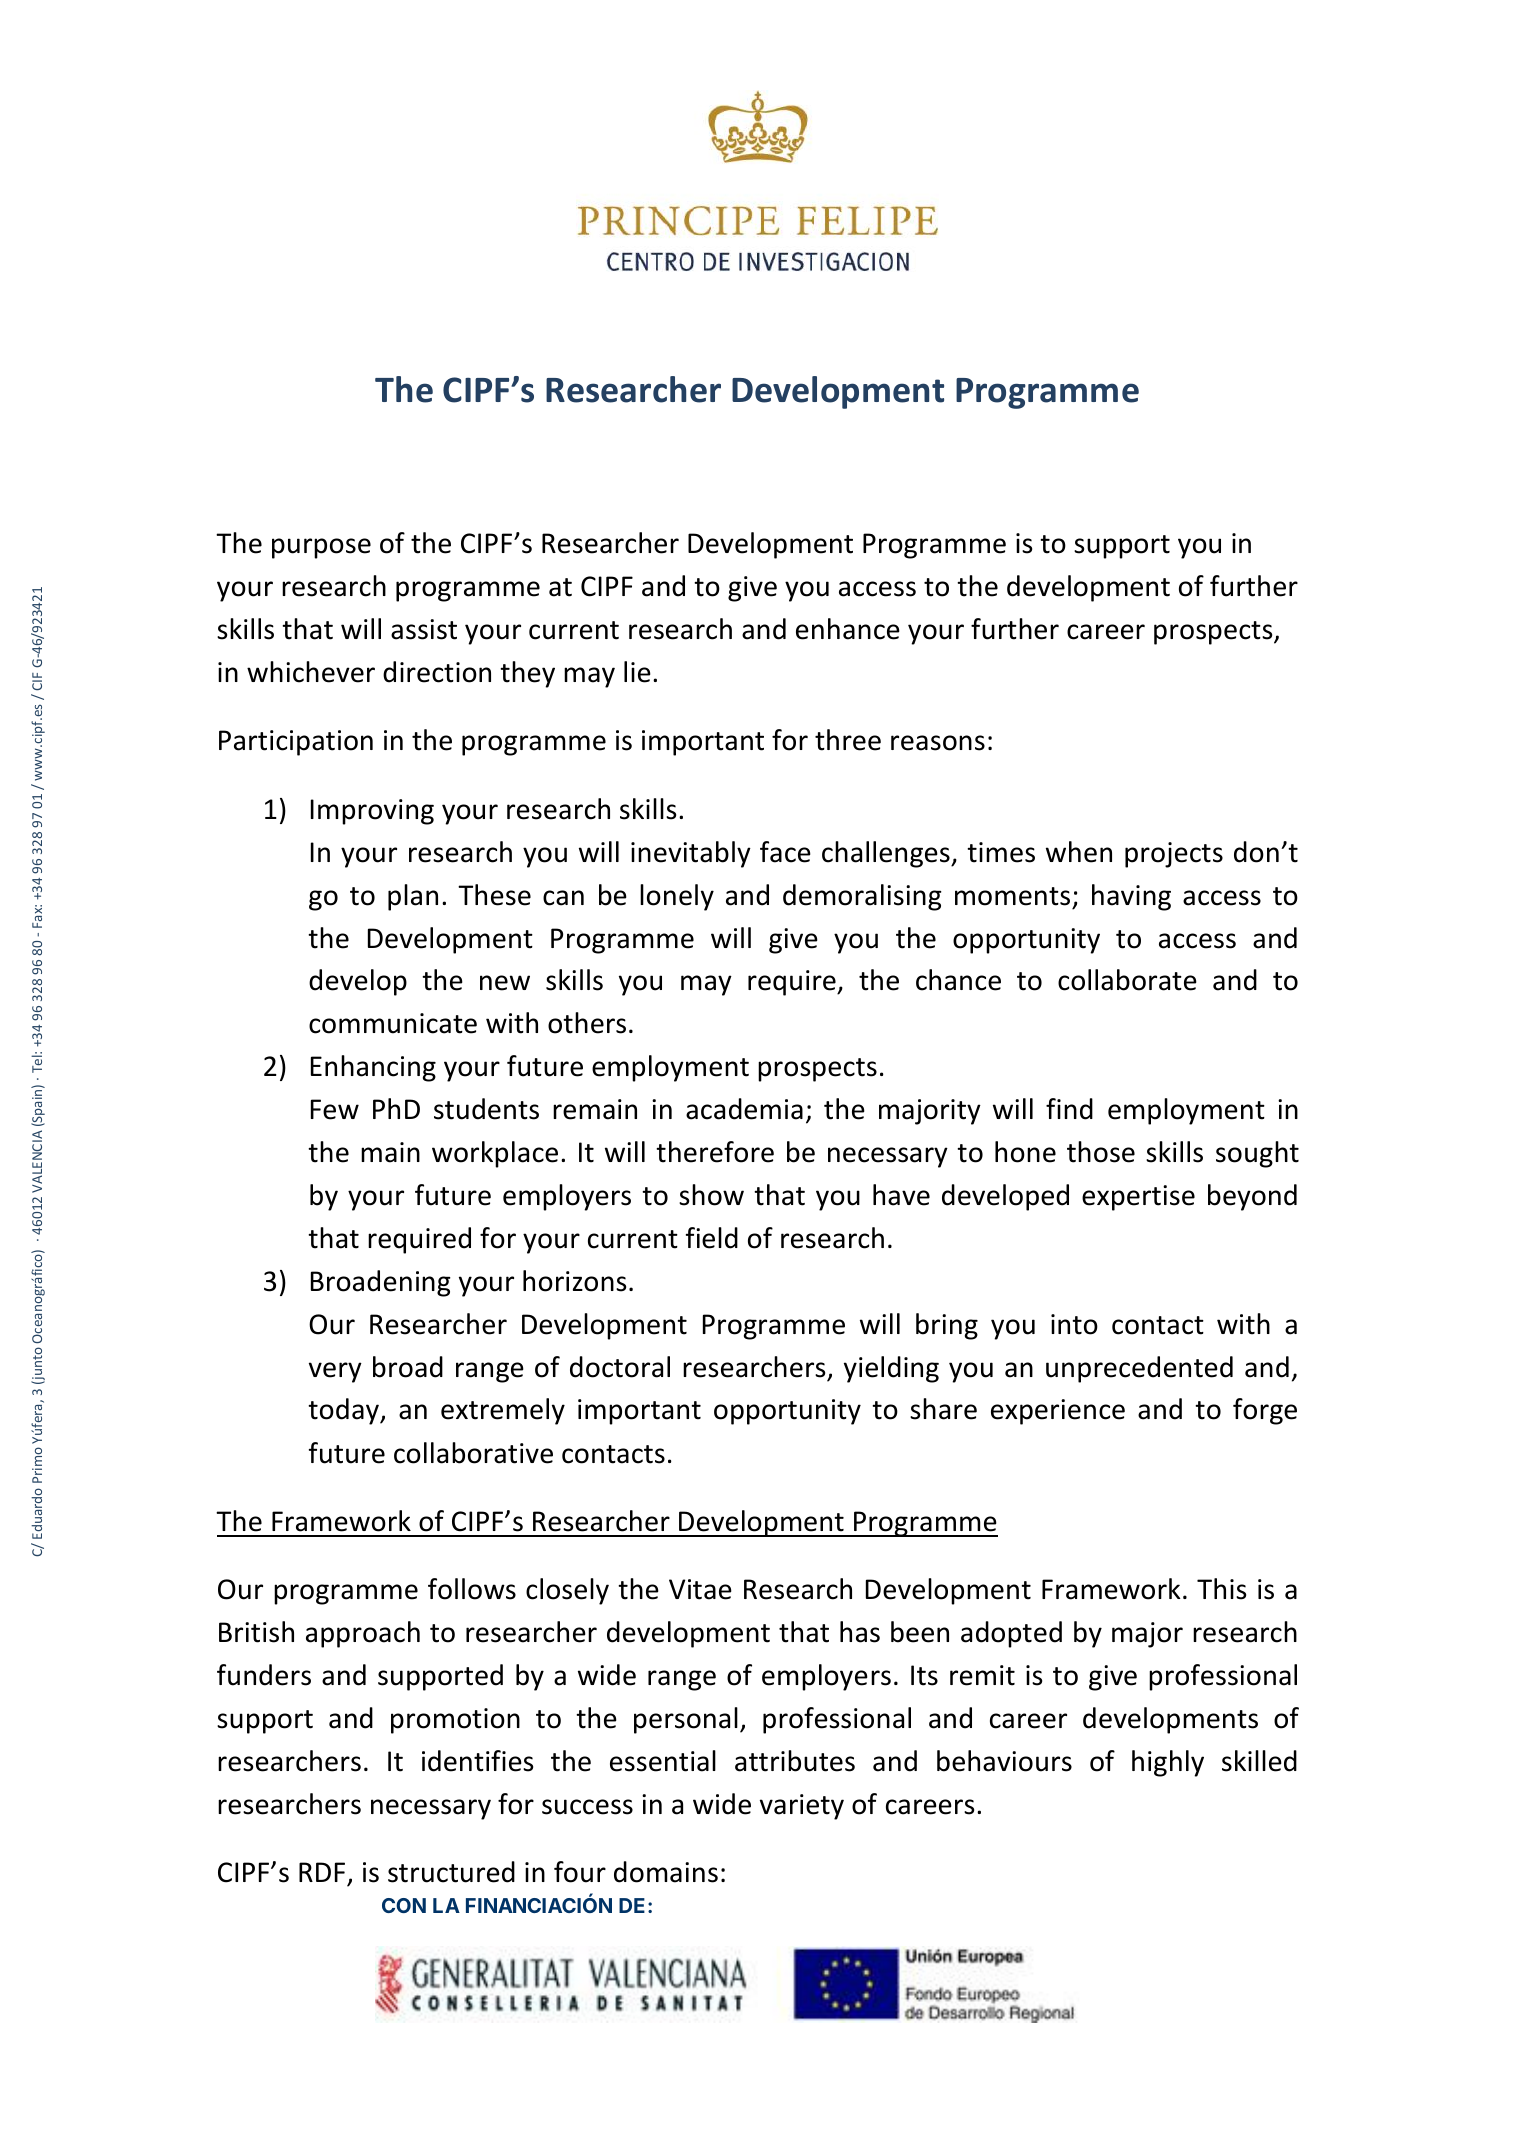 The image size is (1516, 2144). Describe the element at coordinates (424, 629) in the screenshot. I see `assist` at that location.
